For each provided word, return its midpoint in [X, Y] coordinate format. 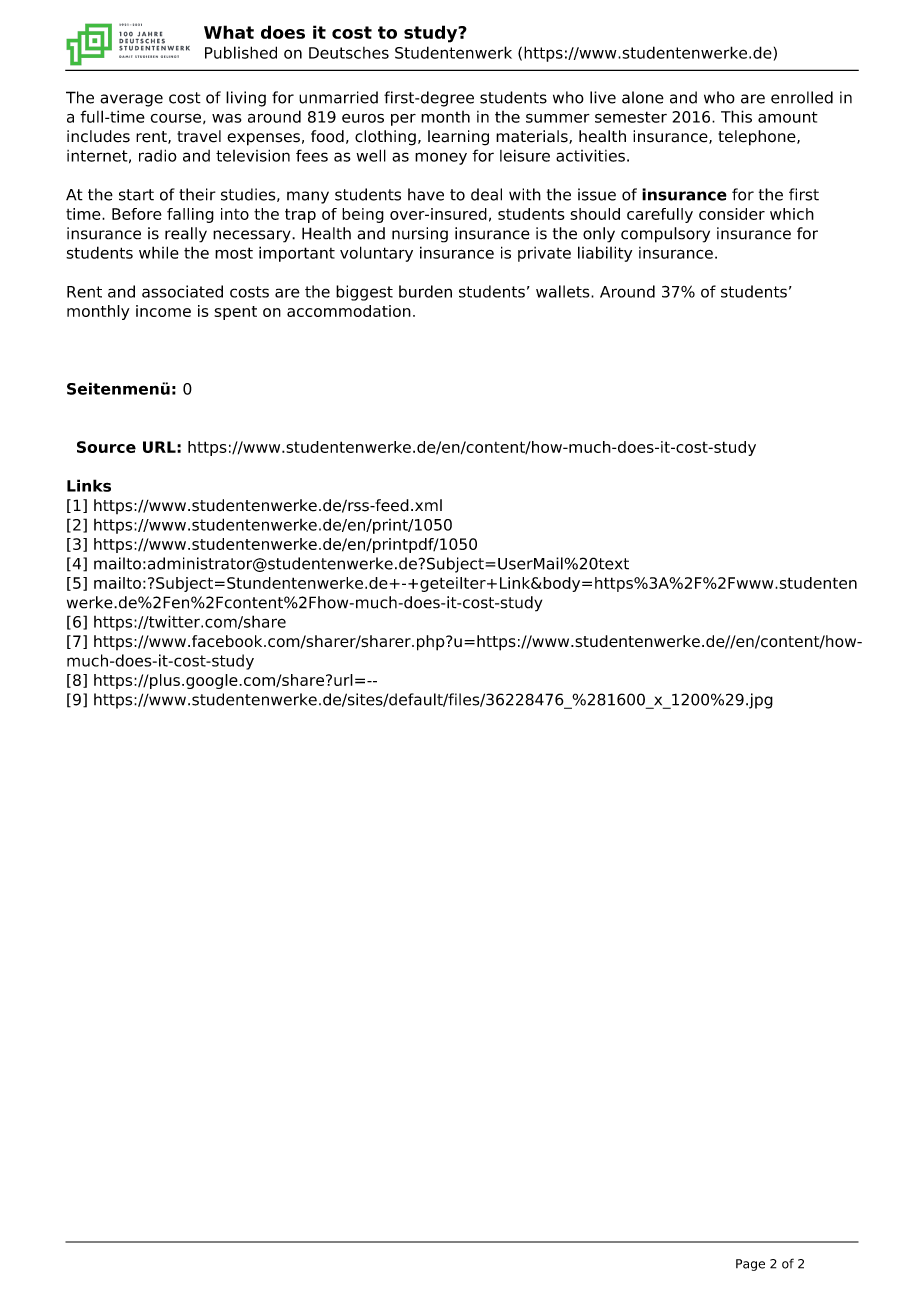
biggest [364, 293]
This [736, 116]
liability [605, 254]
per [403, 120]
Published [241, 52]
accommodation [349, 311]
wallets [564, 291]
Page [750, 1265]
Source [106, 447]
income [163, 311]
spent [235, 313]
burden [425, 291]
